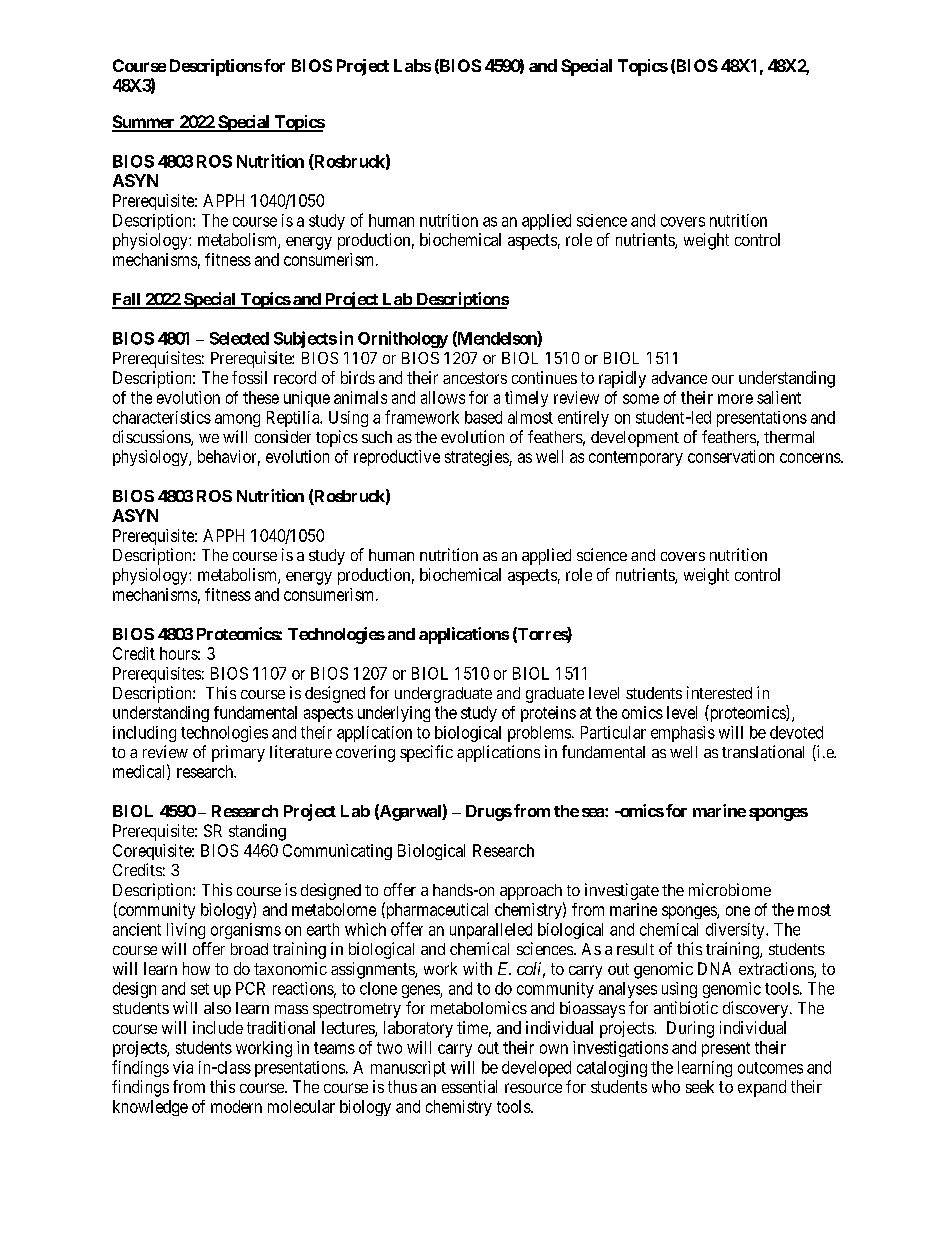 The width and height of the screenshot is (952, 1233). Describe the element at coordinates (144, 123) in the screenshot. I see `Summer` at that location.
